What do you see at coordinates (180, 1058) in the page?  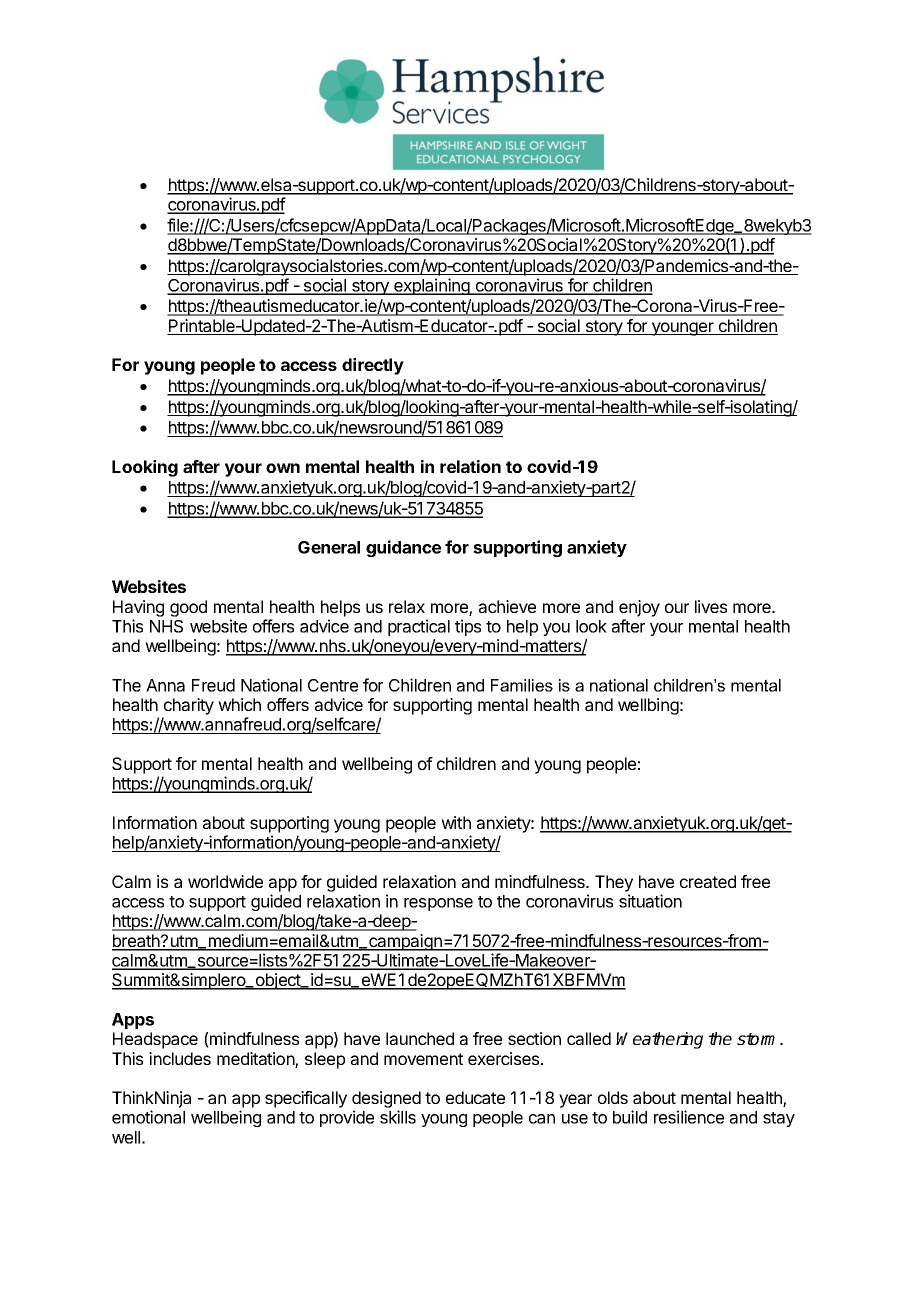 I see `includes` at bounding box center [180, 1058].
